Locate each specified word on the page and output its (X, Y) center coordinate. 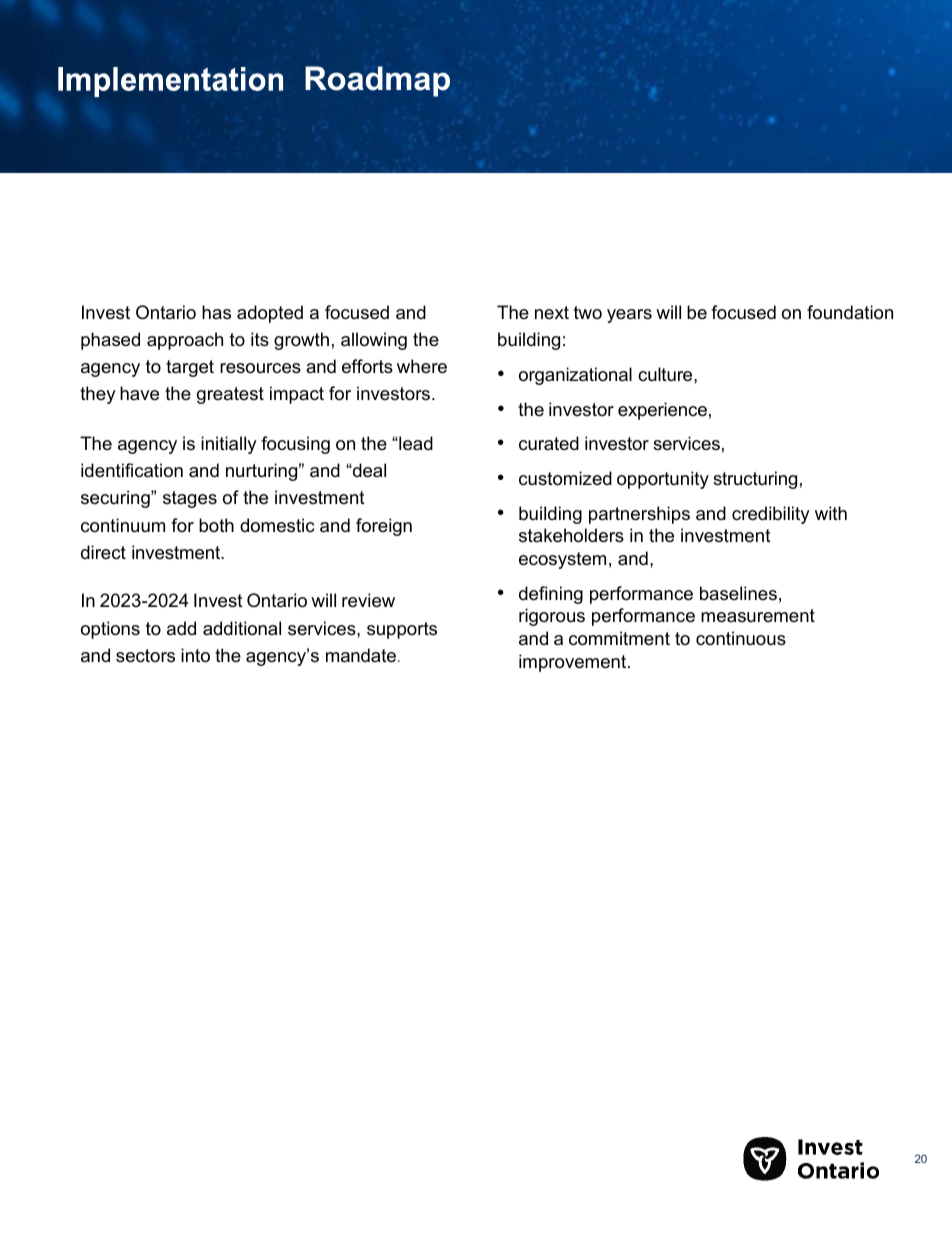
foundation (850, 312)
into (195, 655)
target (190, 368)
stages (190, 499)
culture (666, 374)
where (422, 366)
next (552, 312)
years (629, 316)
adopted (270, 314)
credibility (771, 515)
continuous (741, 638)
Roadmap (377, 81)
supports (402, 630)
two (588, 312)
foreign (384, 527)
